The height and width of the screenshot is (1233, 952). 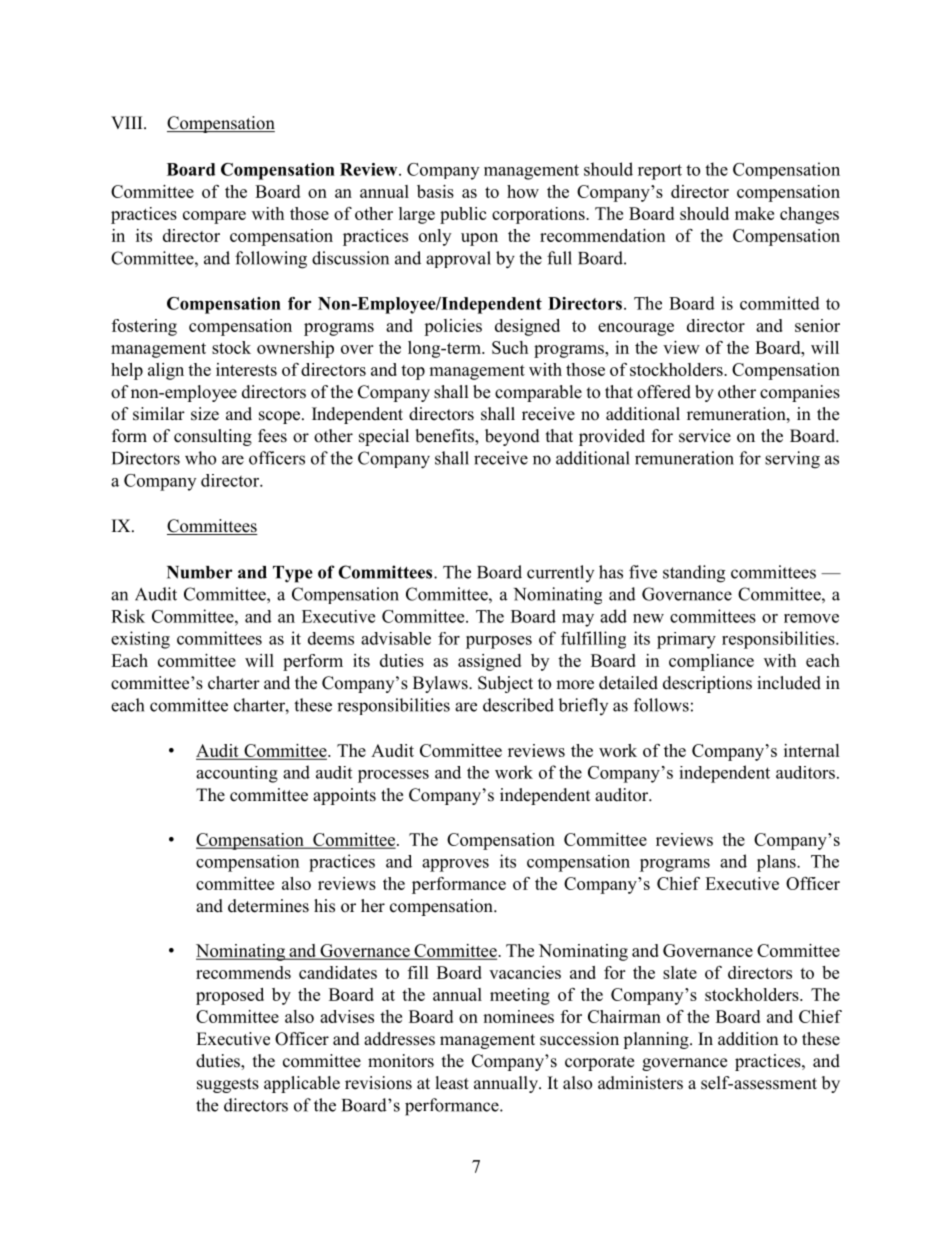 What do you see at coordinates (660, 172) in the screenshot?
I see `report` at bounding box center [660, 172].
